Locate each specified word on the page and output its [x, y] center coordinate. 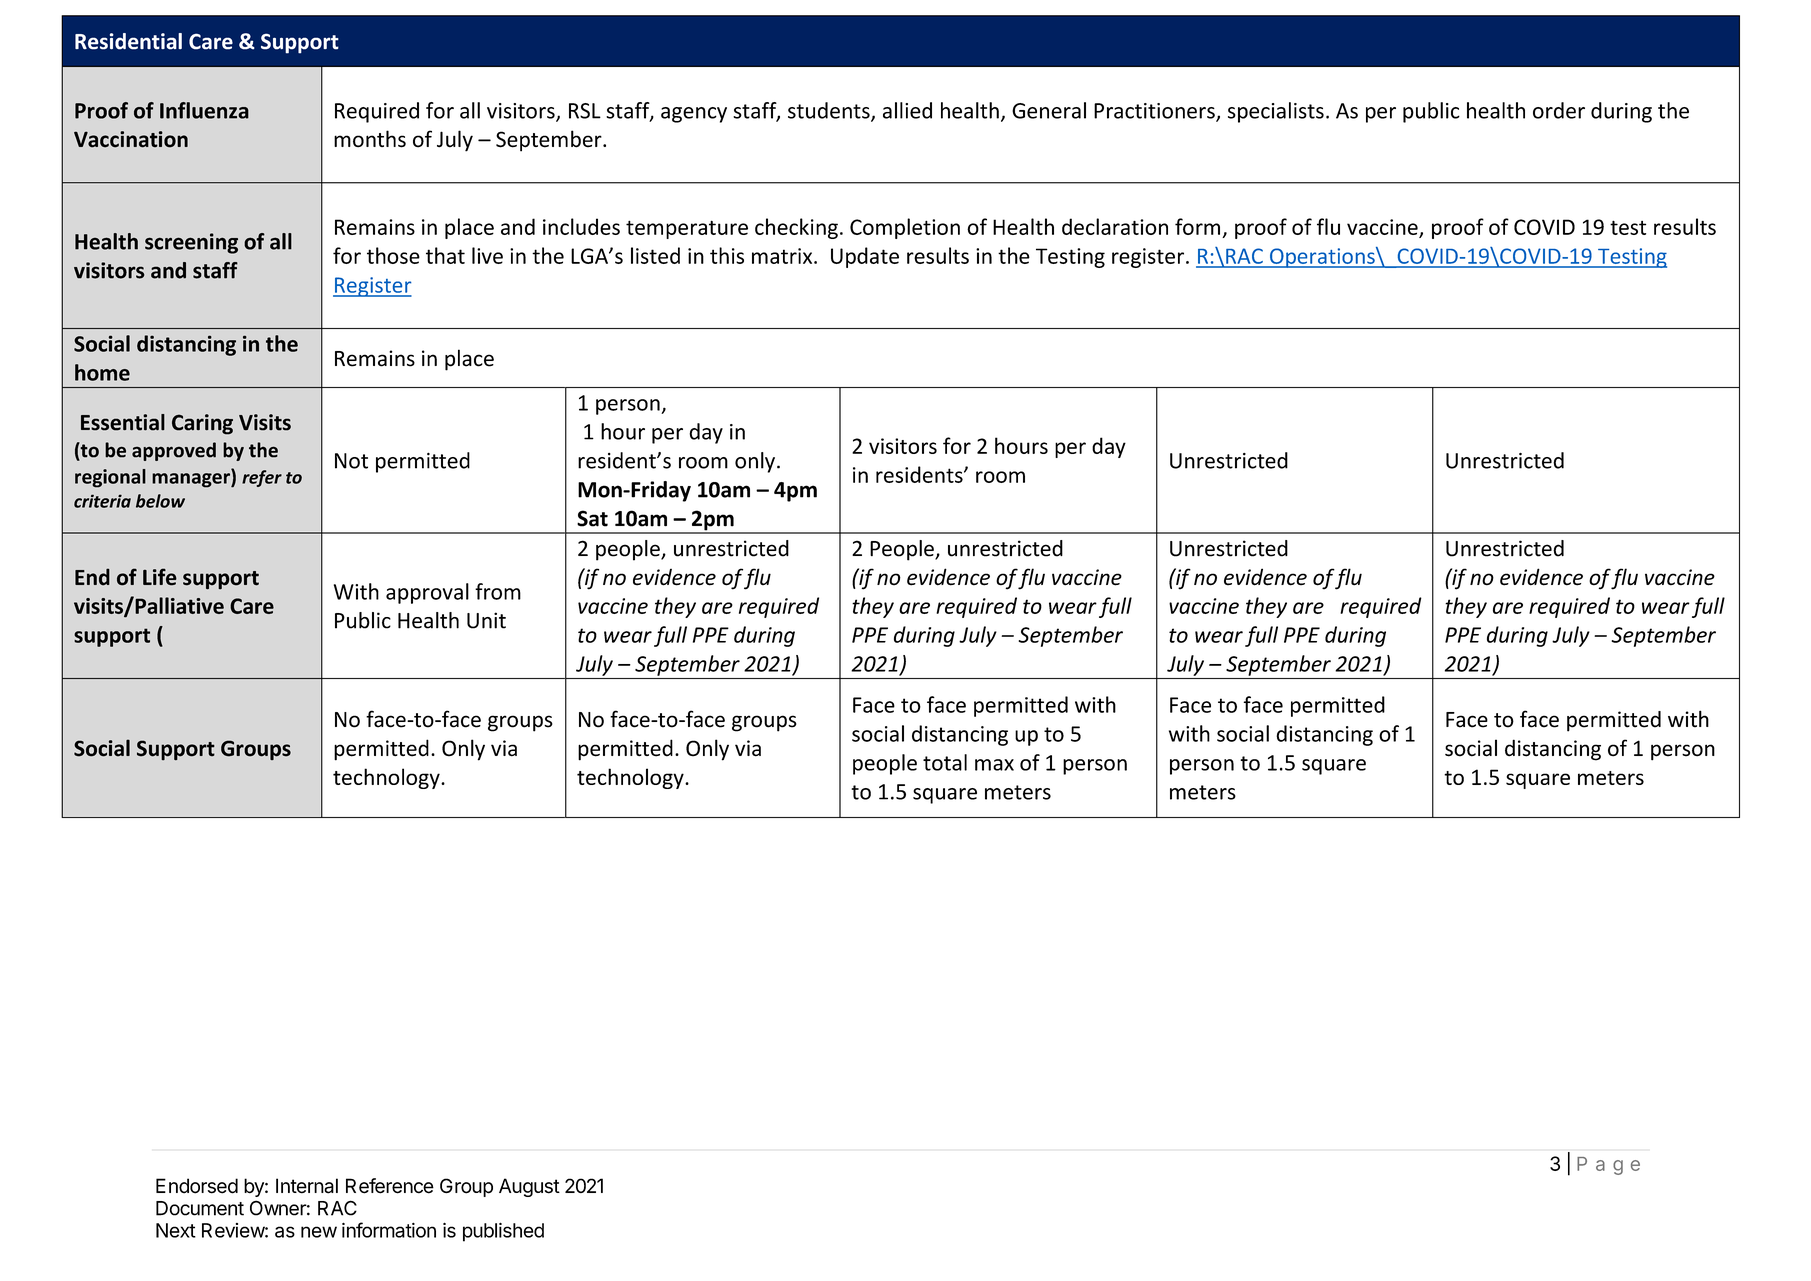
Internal [307, 1186]
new [319, 1232]
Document [200, 1208]
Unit [486, 620]
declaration [1115, 226]
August [529, 1187]
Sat [592, 518]
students [830, 111]
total [945, 762]
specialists [1276, 112]
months [370, 139]
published [503, 1232]
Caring [202, 424]
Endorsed [197, 1186]
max [994, 765]
